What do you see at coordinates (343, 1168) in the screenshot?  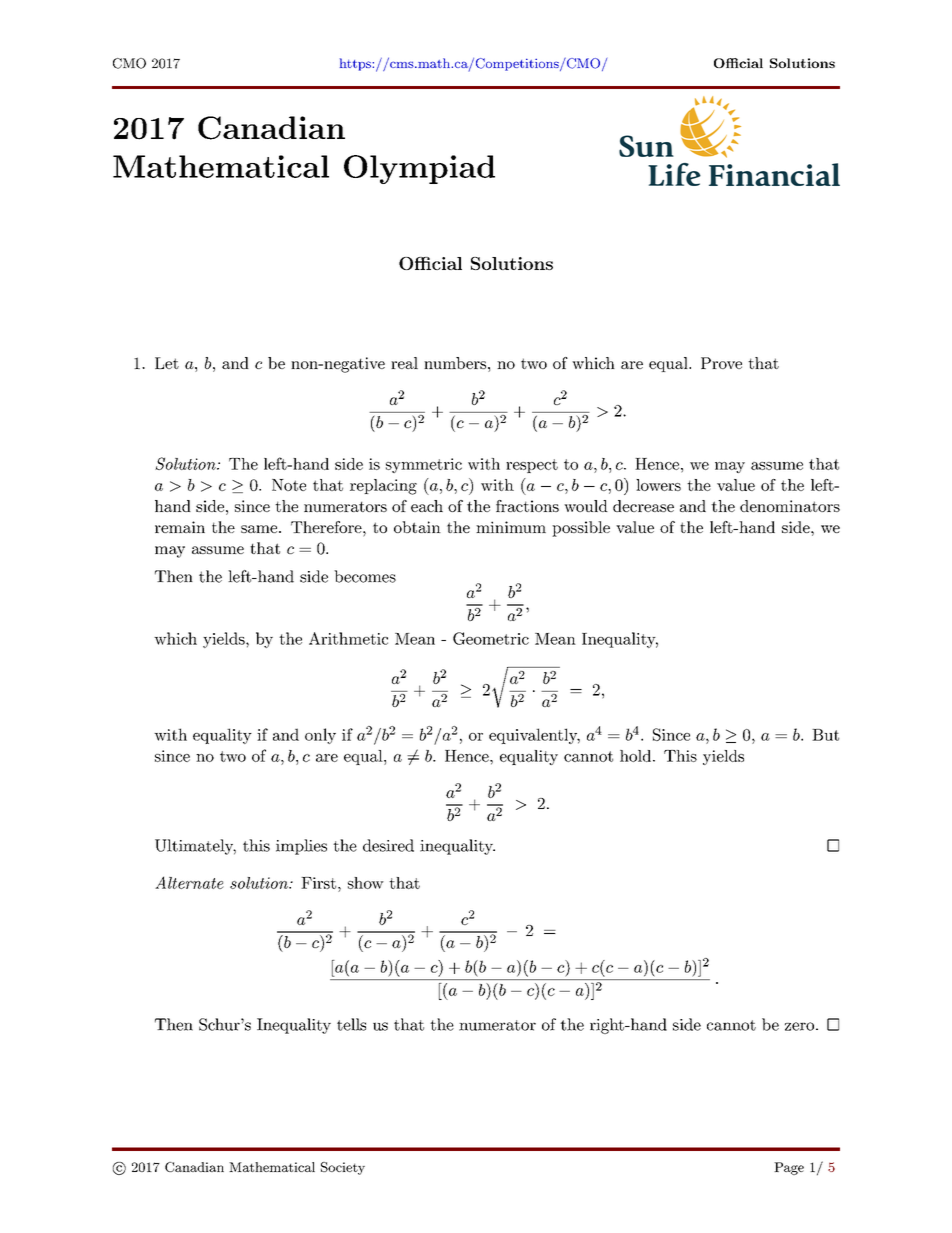 I see `Society` at bounding box center [343, 1168].
